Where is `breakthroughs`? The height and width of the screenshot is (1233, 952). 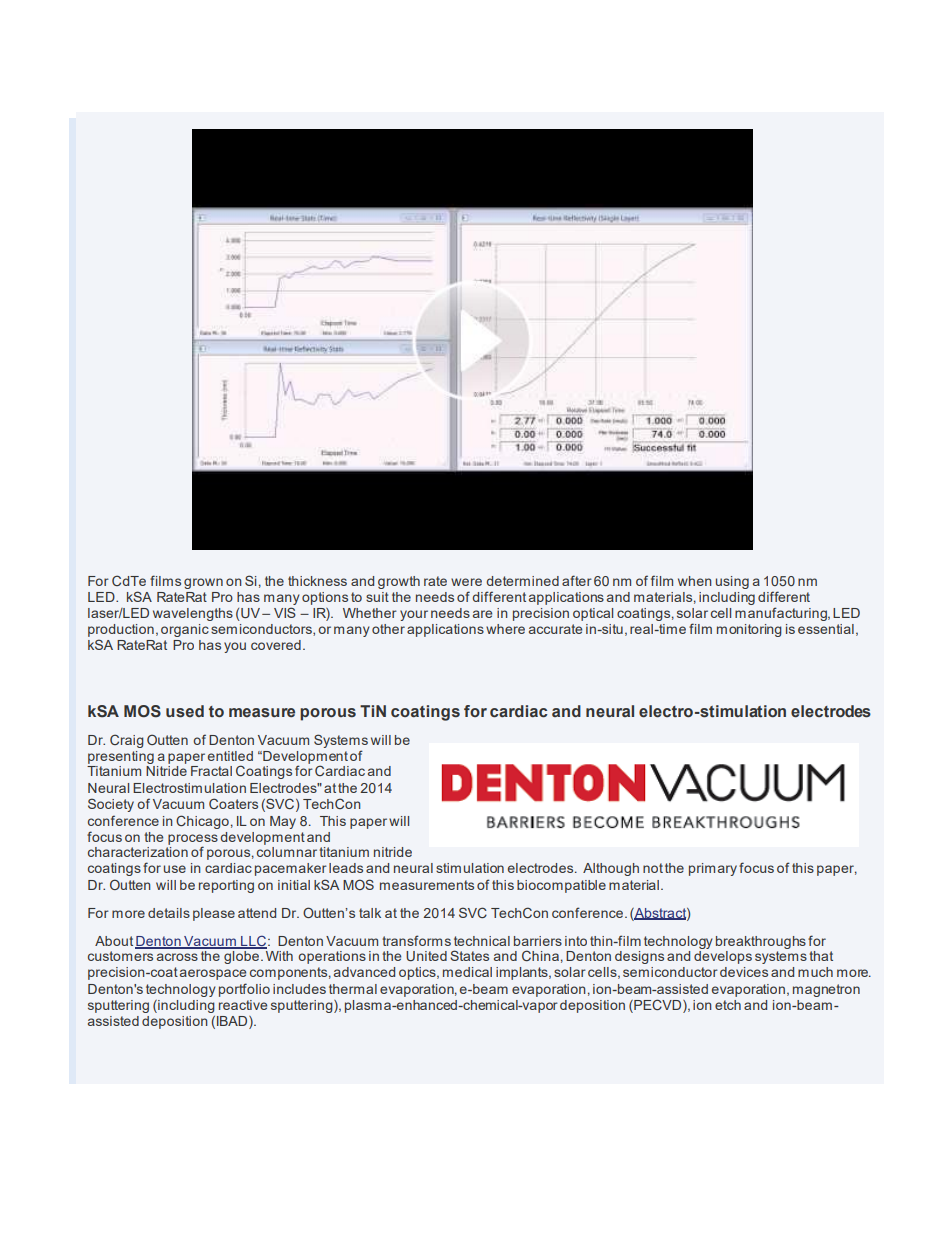
breakthroughs is located at coordinates (761, 942).
